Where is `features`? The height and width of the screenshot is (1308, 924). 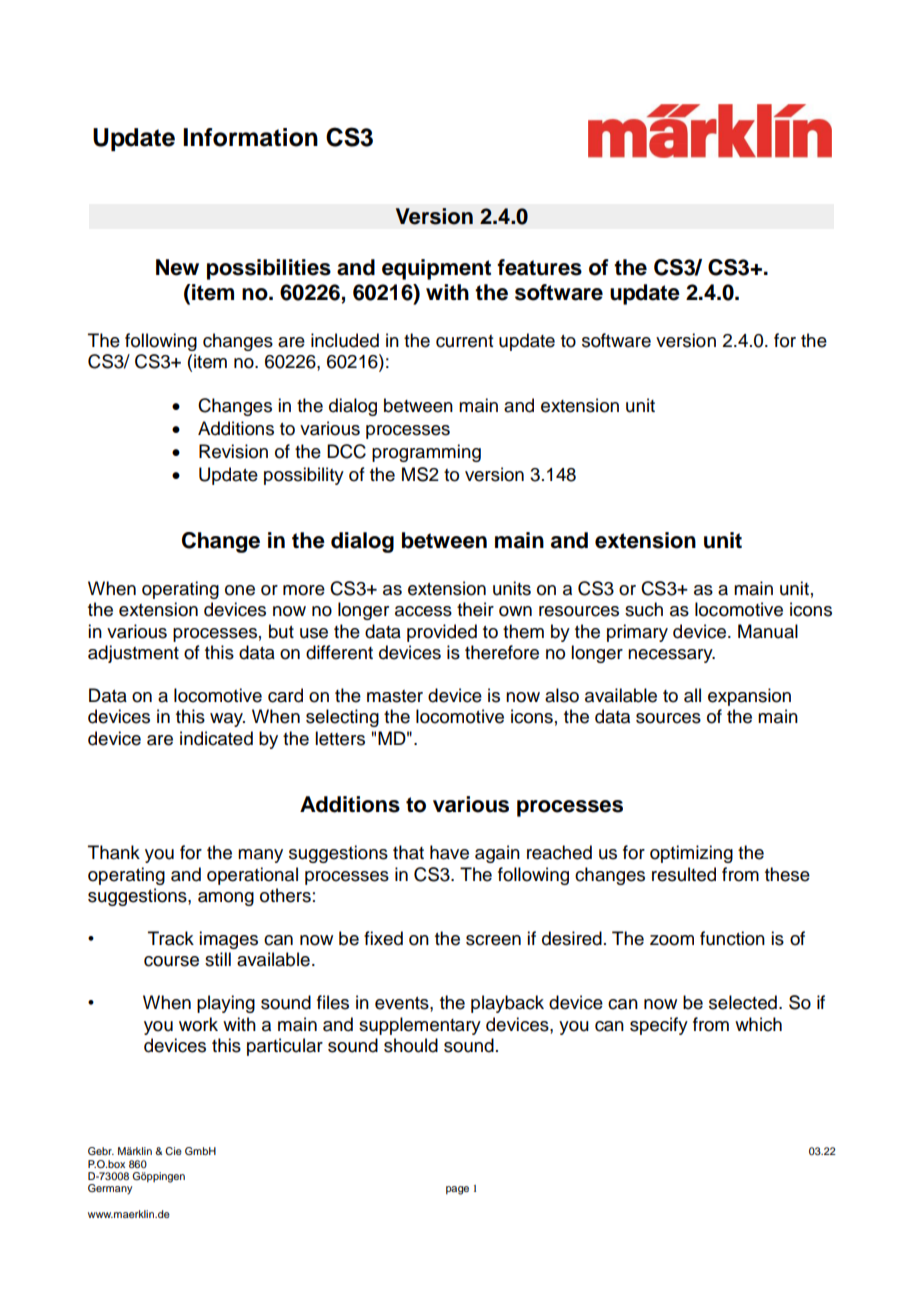 features is located at coordinates (539, 267).
